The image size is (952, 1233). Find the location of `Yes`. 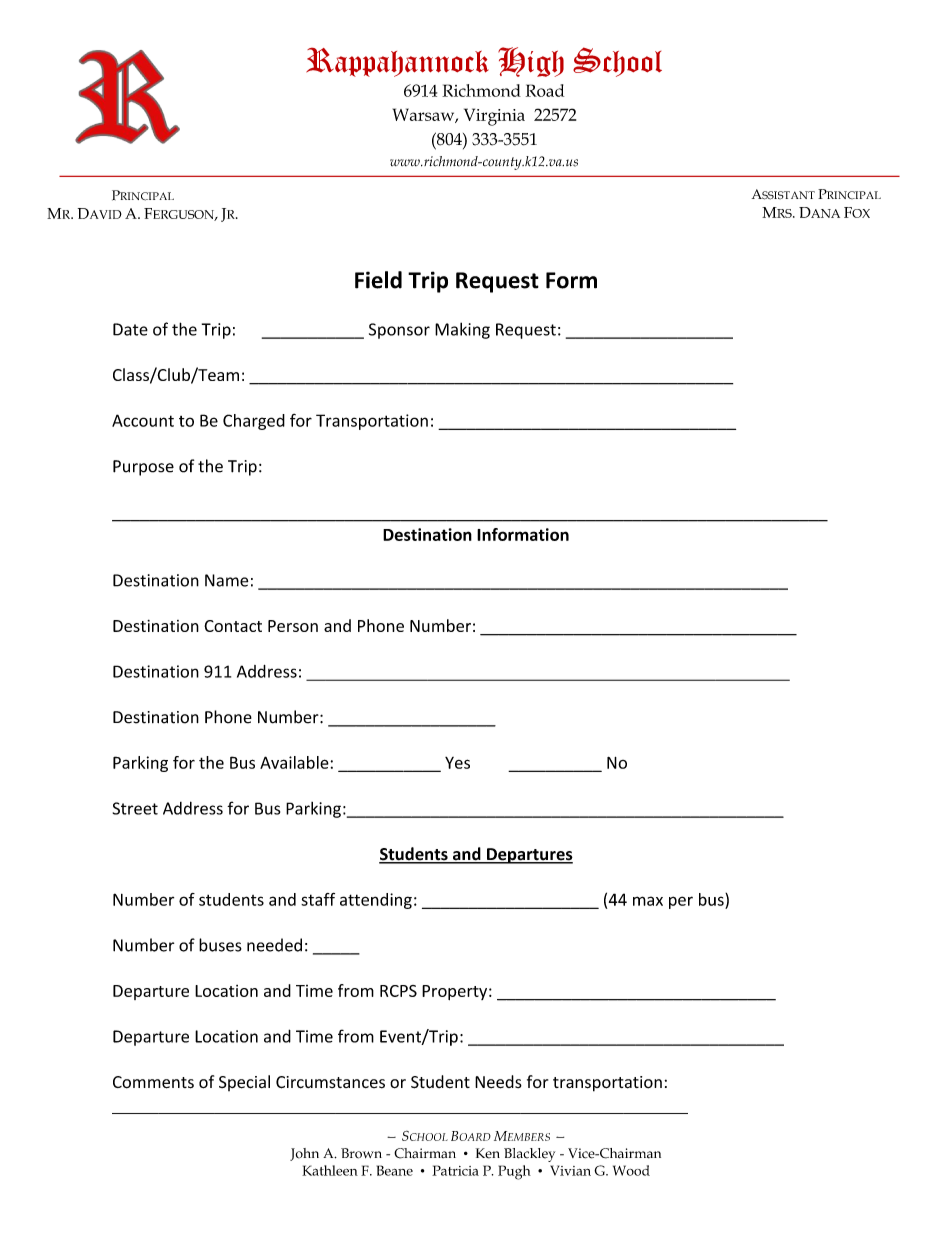

Yes is located at coordinates (457, 763).
